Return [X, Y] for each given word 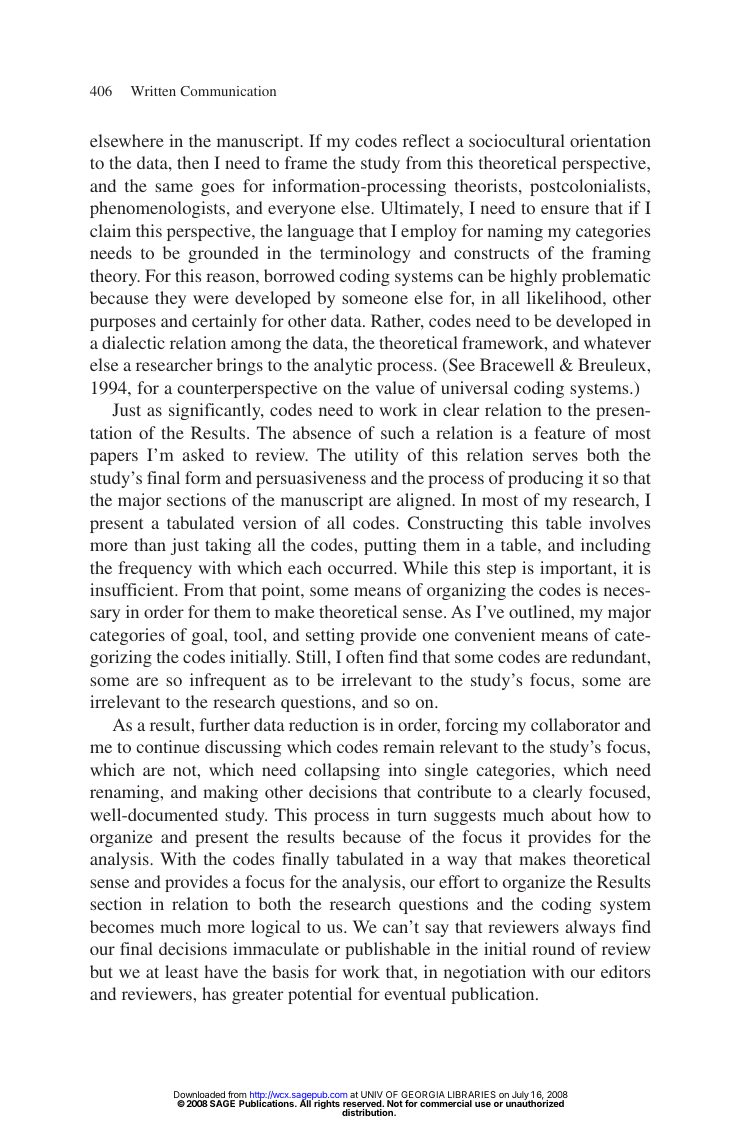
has [214, 993]
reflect [426, 140]
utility [377, 456]
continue [168, 746]
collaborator [575, 724]
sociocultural [517, 140]
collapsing [342, 771]
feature [560, 432]
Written [153, 91]
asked [203, 454]
